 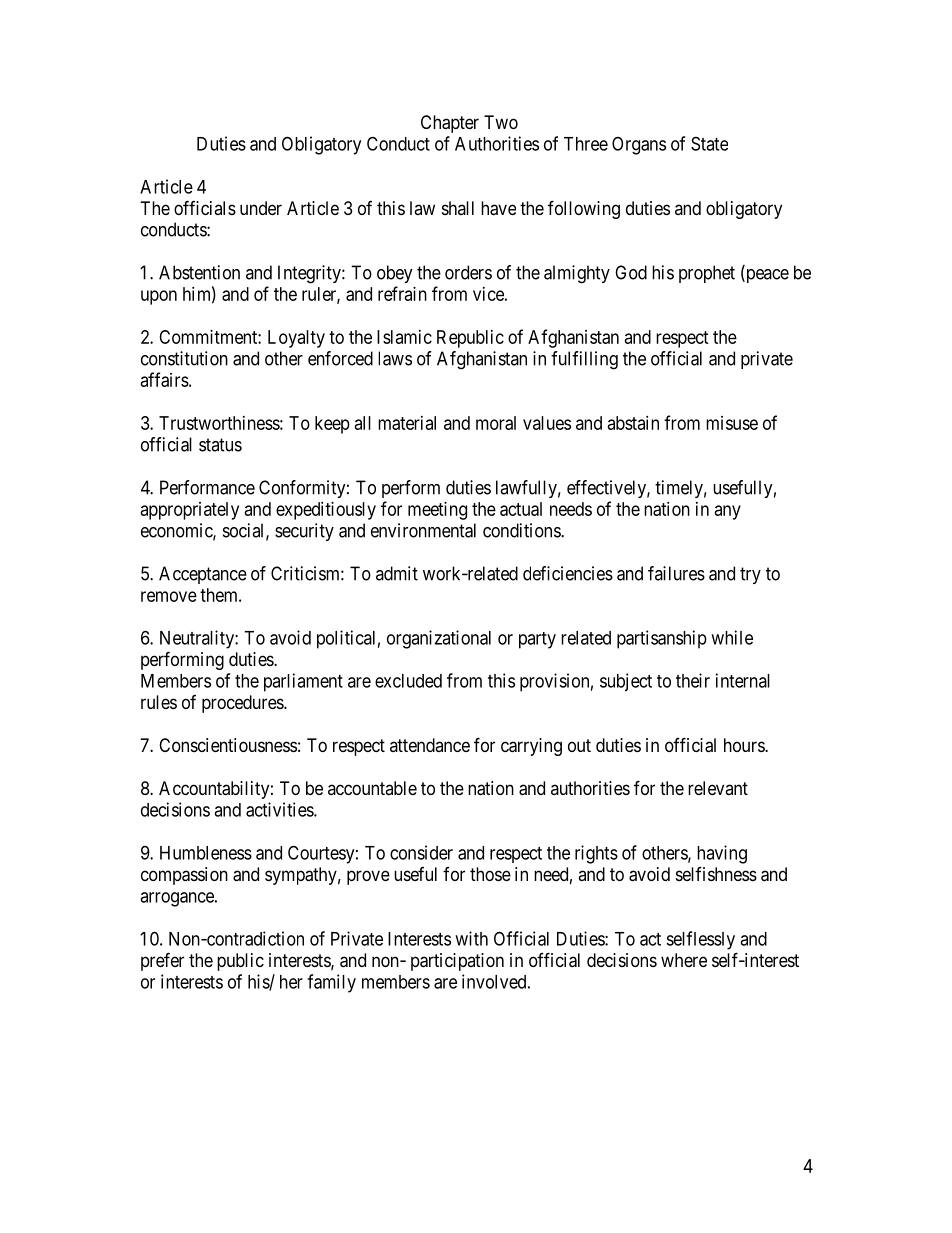 I want to click on status, so click(x=220, y=445).
